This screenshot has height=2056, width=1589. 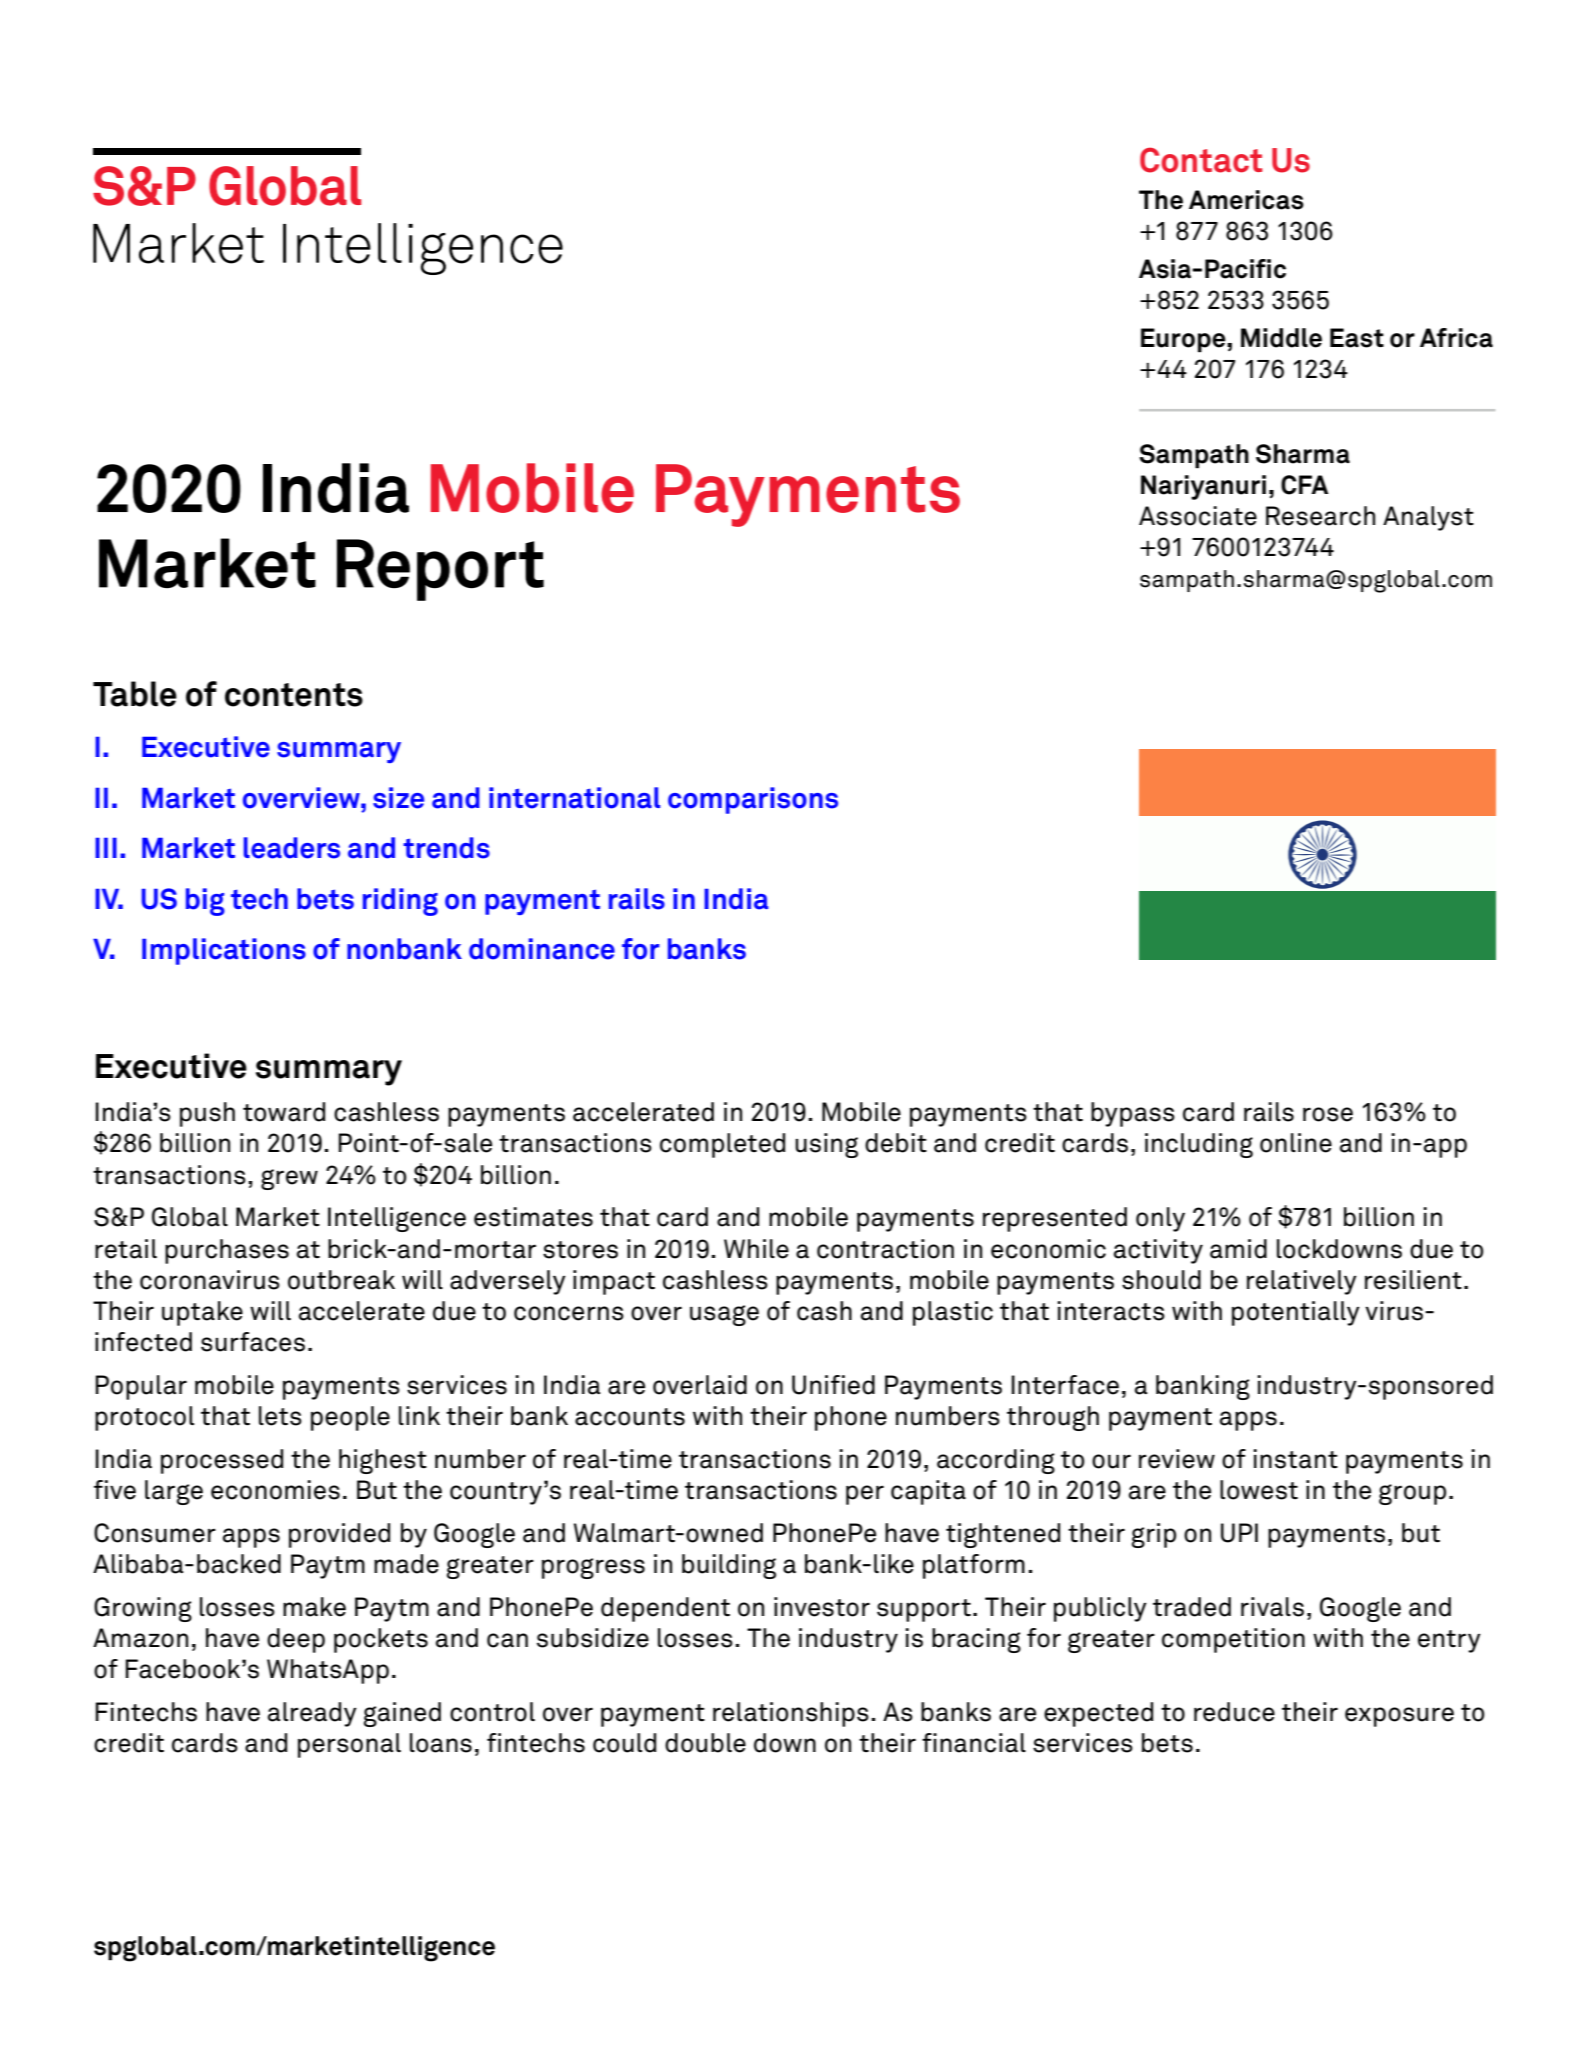 What do you see at coordinates (542, 949) in the screenshot?
I see `dominance` at bounding box center [542, 949].
